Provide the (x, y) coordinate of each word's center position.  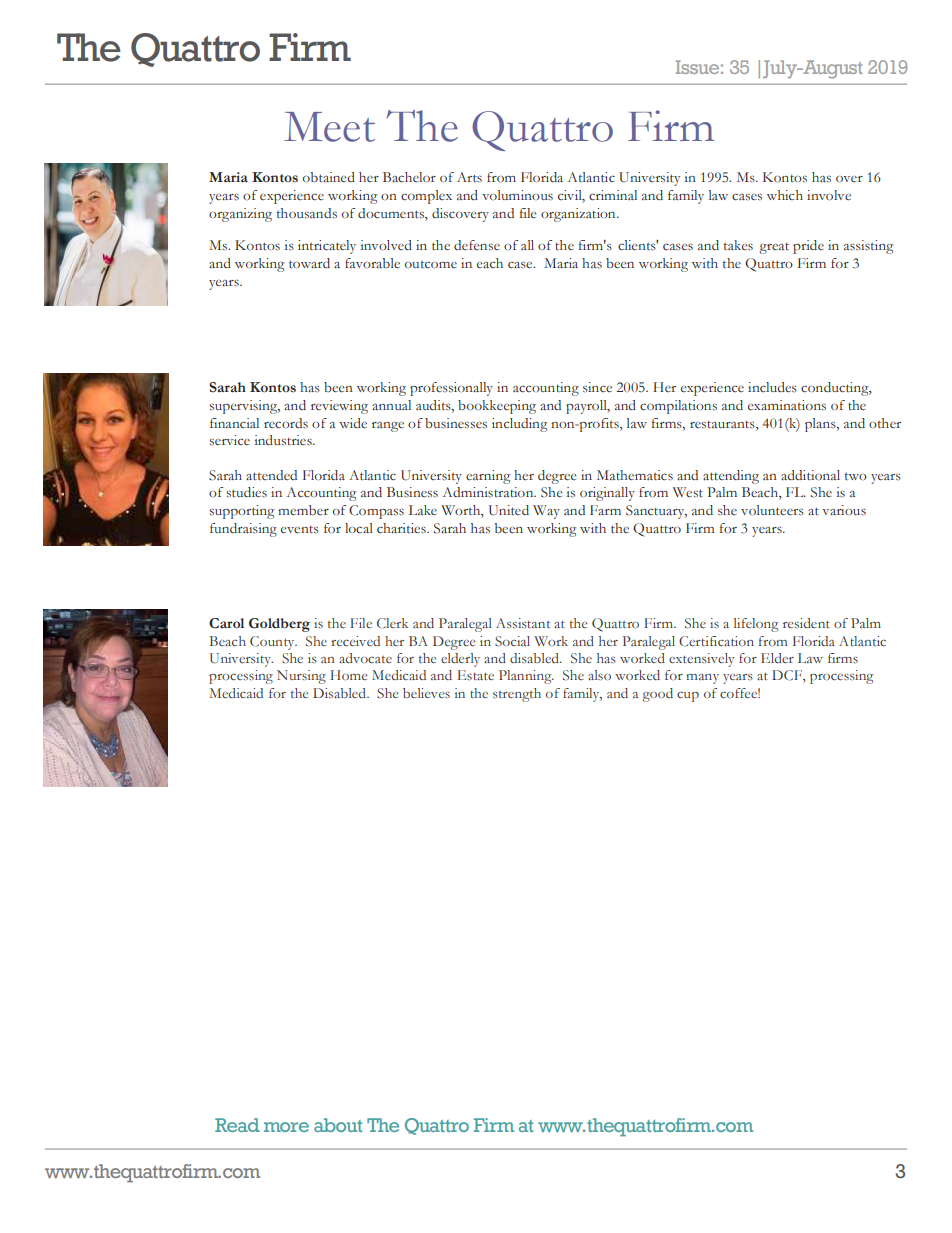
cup (688, 697)
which (785, 195)
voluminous (517, 195)
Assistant (523, 623)
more (286, 1127)
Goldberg (279, 625)
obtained (329, 177)
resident (806, 623)
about (338, 1125)
